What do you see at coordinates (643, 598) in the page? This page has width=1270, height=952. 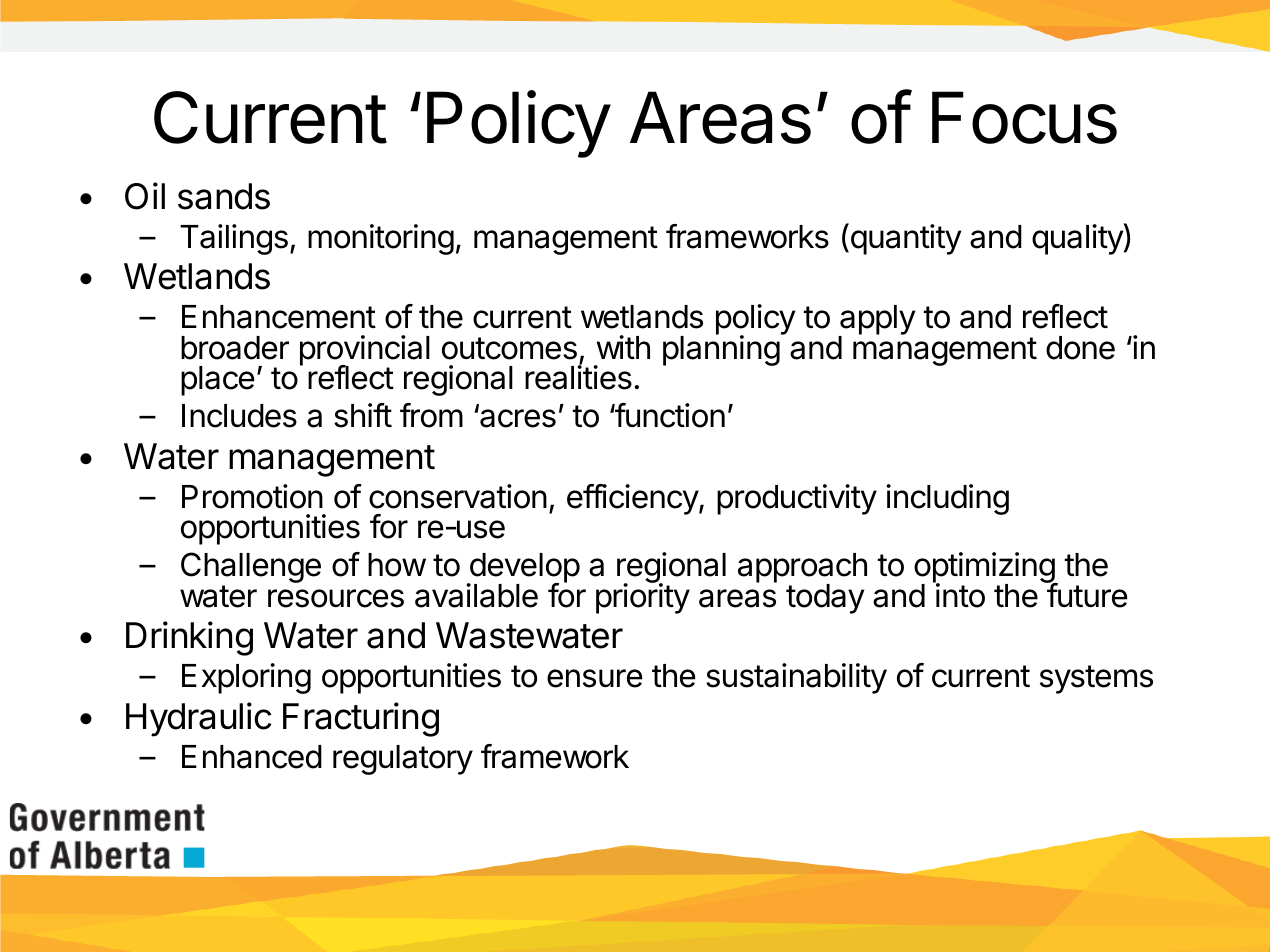 I see `priority` at bounding box center [643, 598].
